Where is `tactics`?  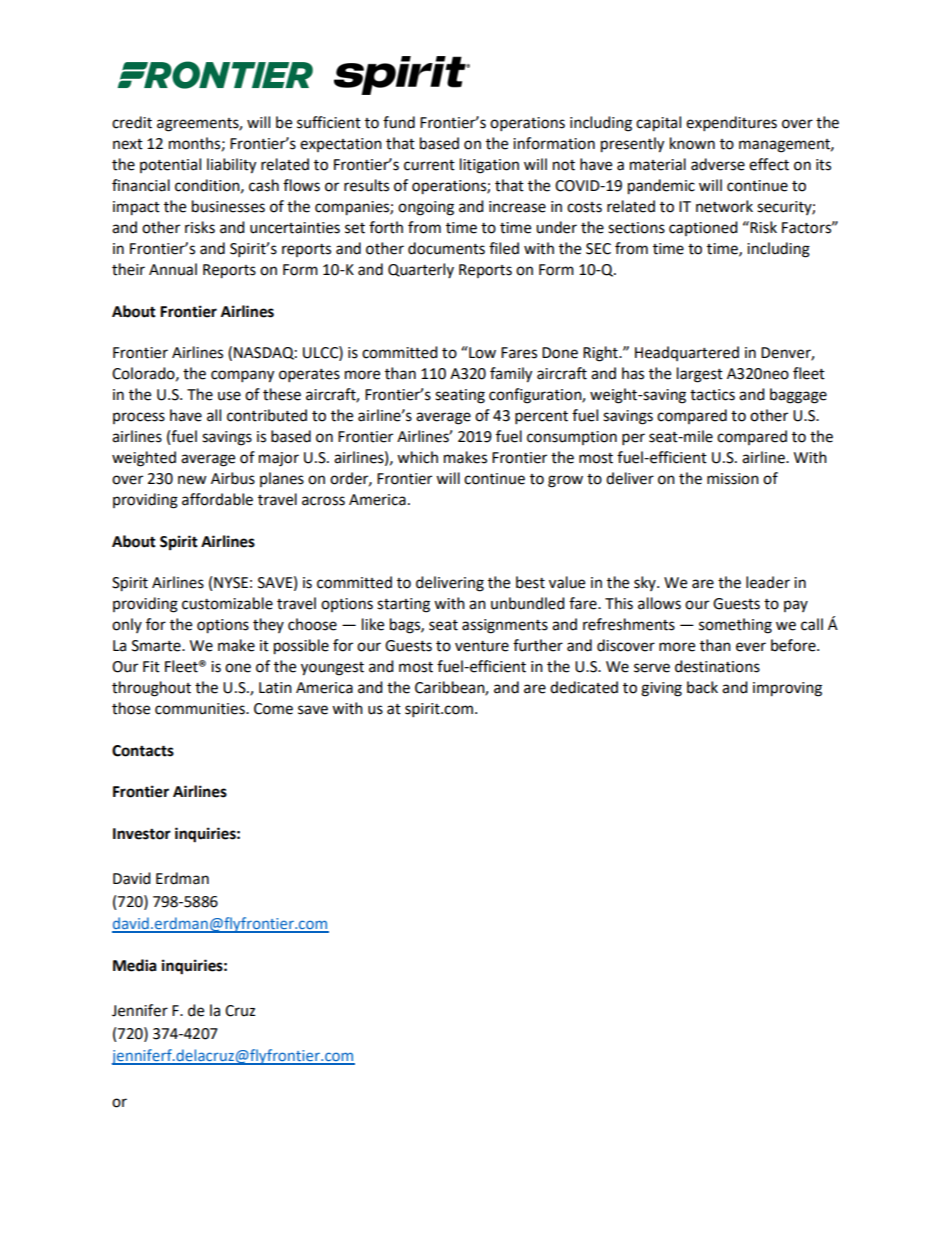 tactics is located at coordinates (712, 395).
